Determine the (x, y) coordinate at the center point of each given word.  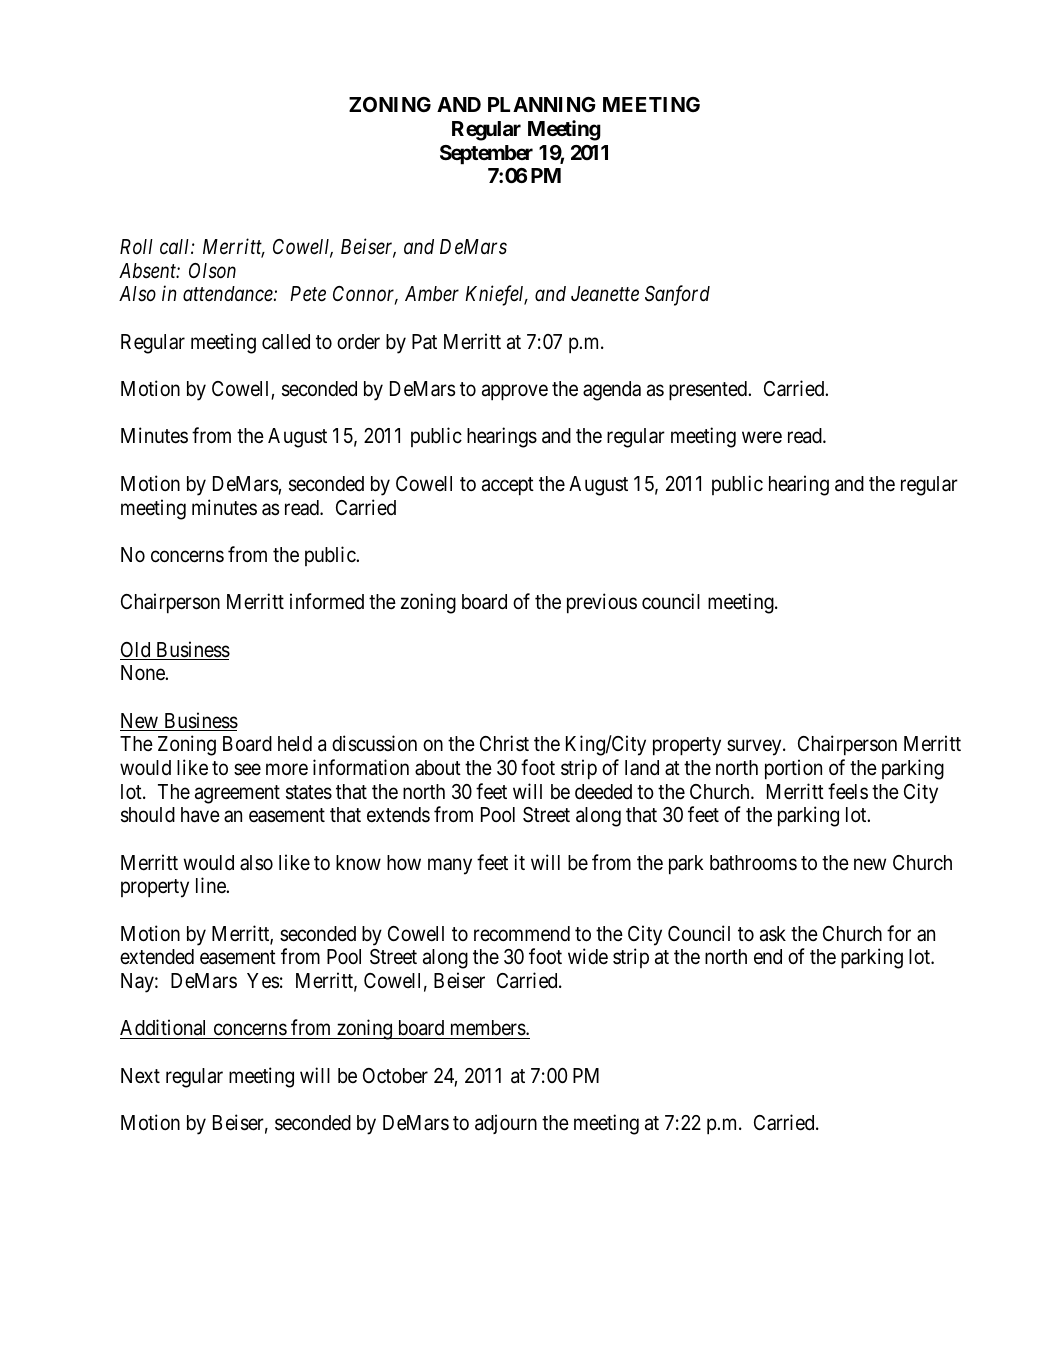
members (489, 1028)
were (762, 438)
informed (327, 601)
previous (602, 603)
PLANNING (542, 104)
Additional (162, 1027)
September (486, 155)
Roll (136, 247)
